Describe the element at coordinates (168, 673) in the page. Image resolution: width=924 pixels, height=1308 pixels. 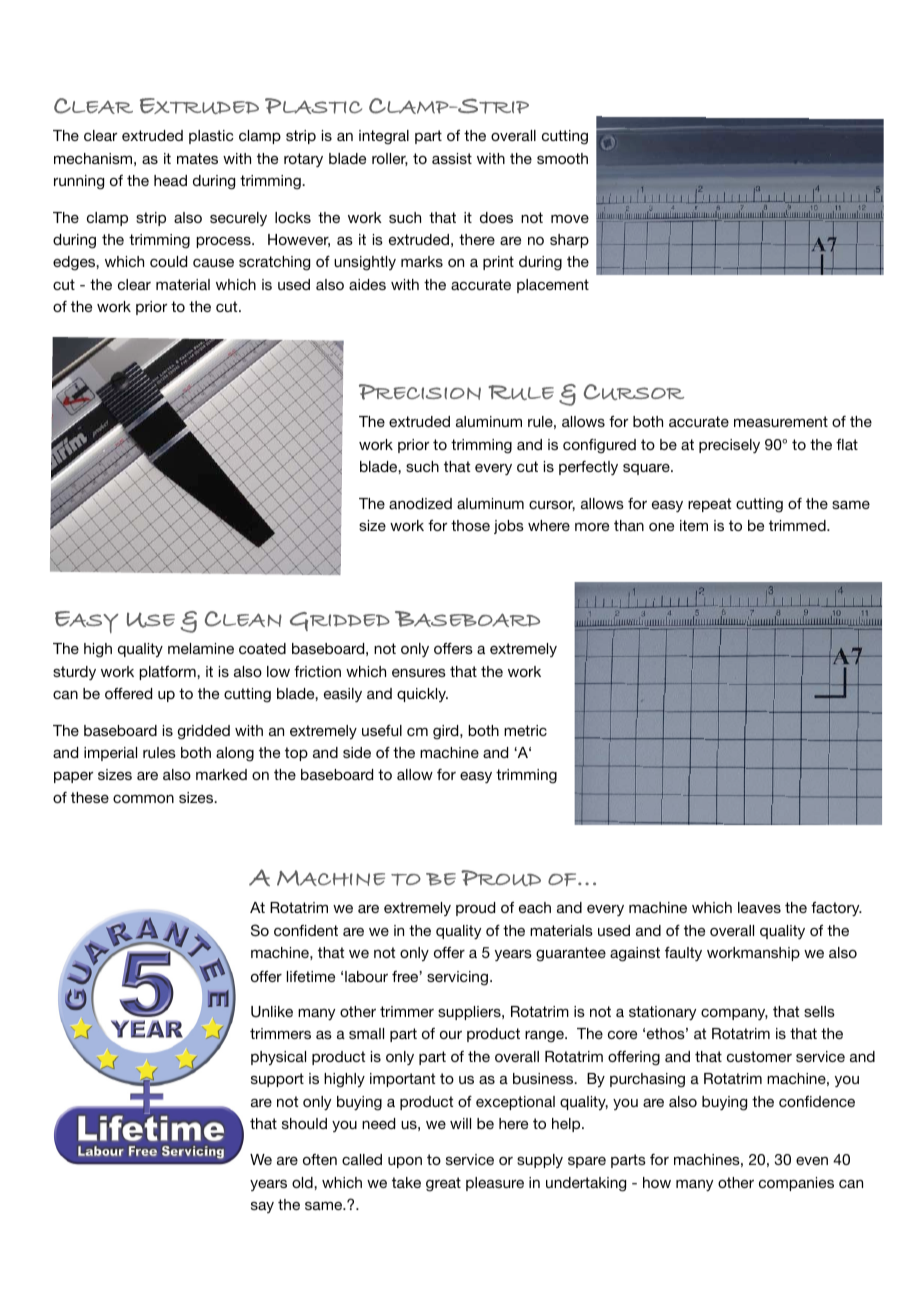
I see `platform` at that location.
